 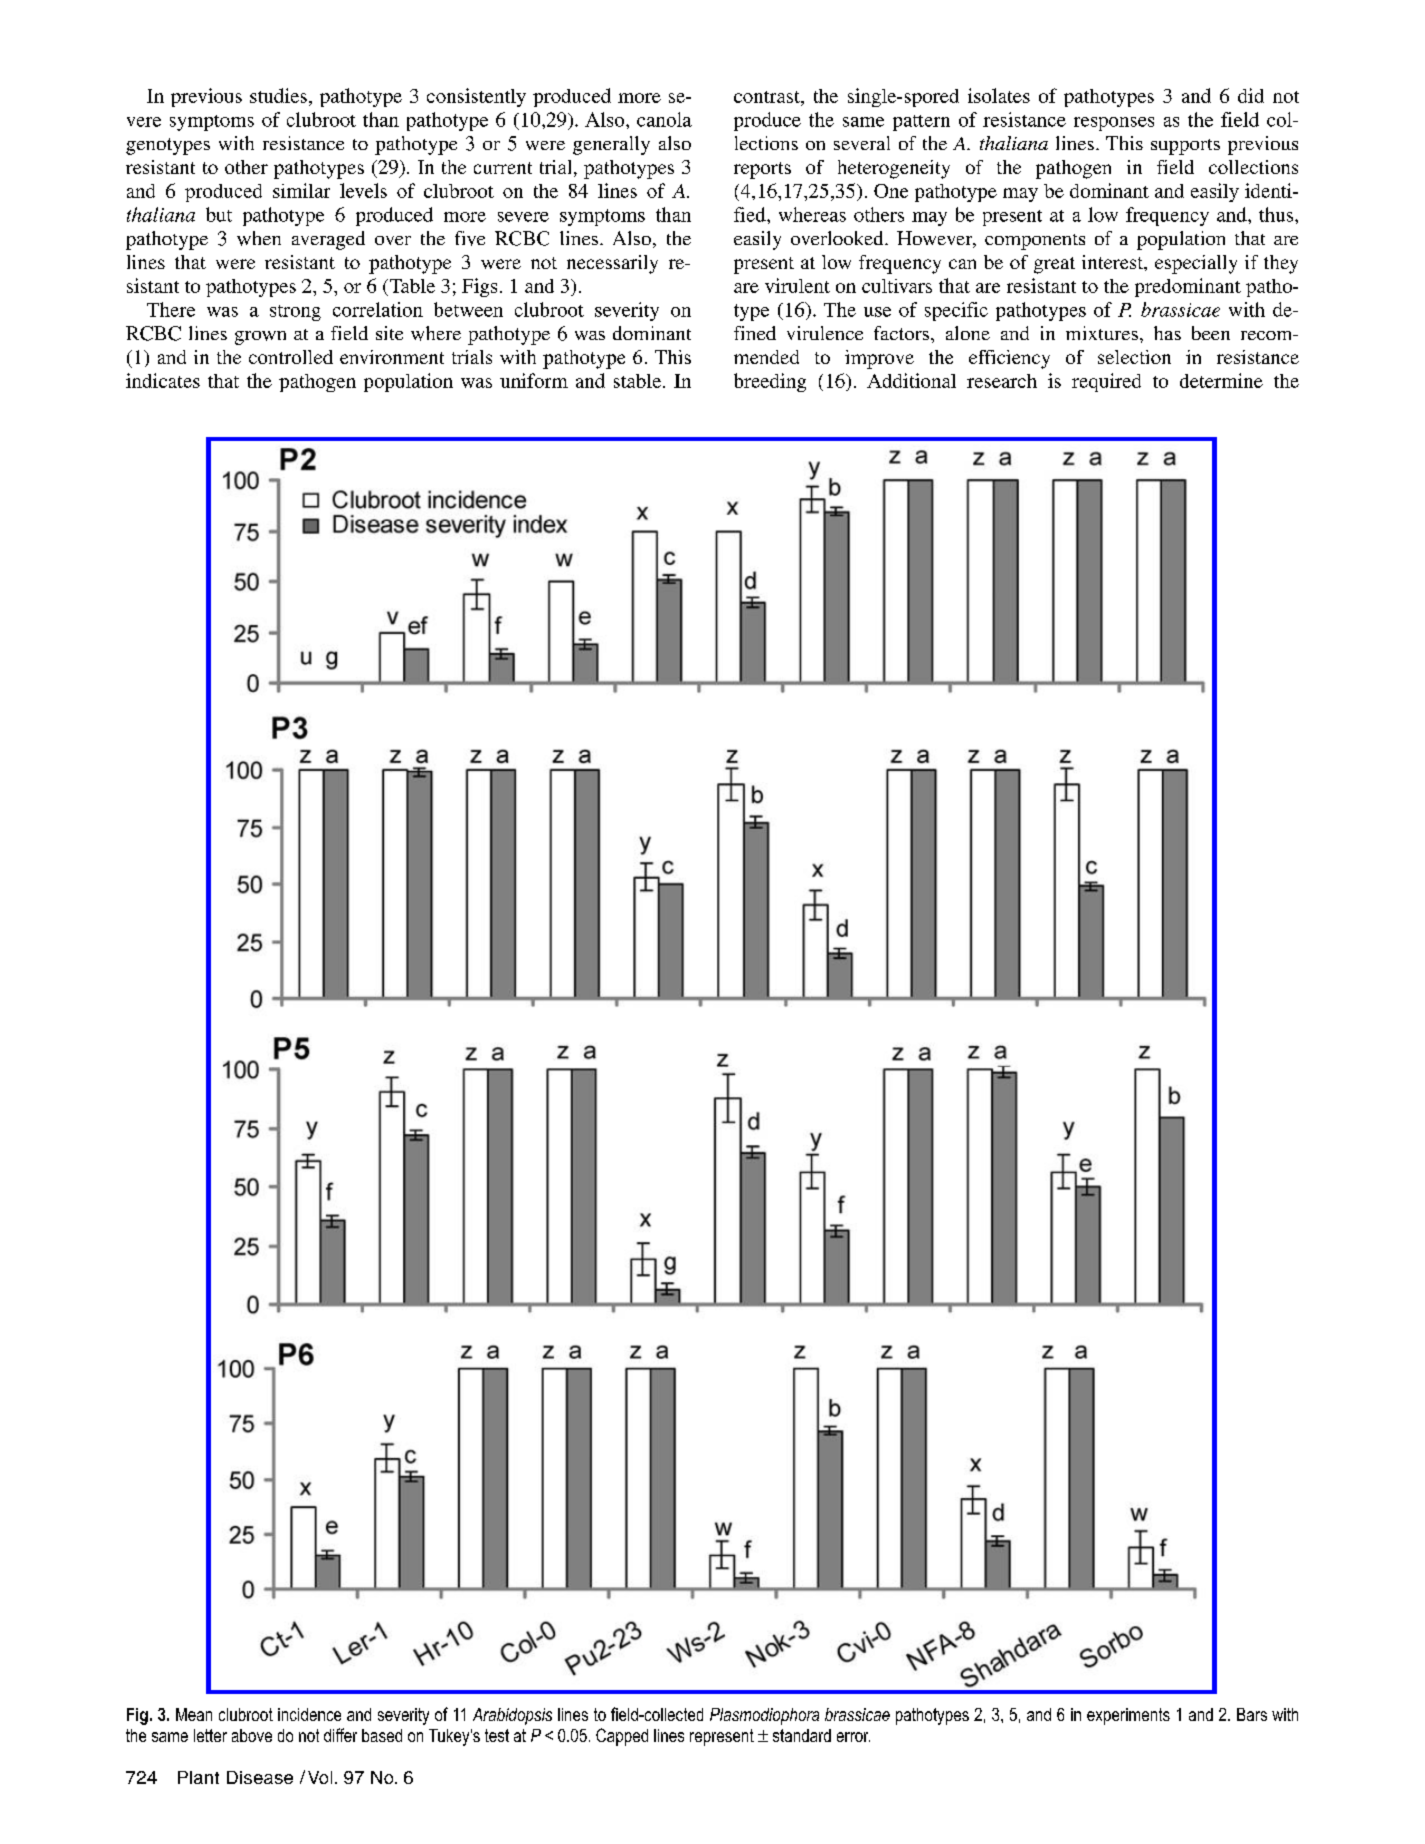 I want to click on differ, so click(x=340, y=1735).
